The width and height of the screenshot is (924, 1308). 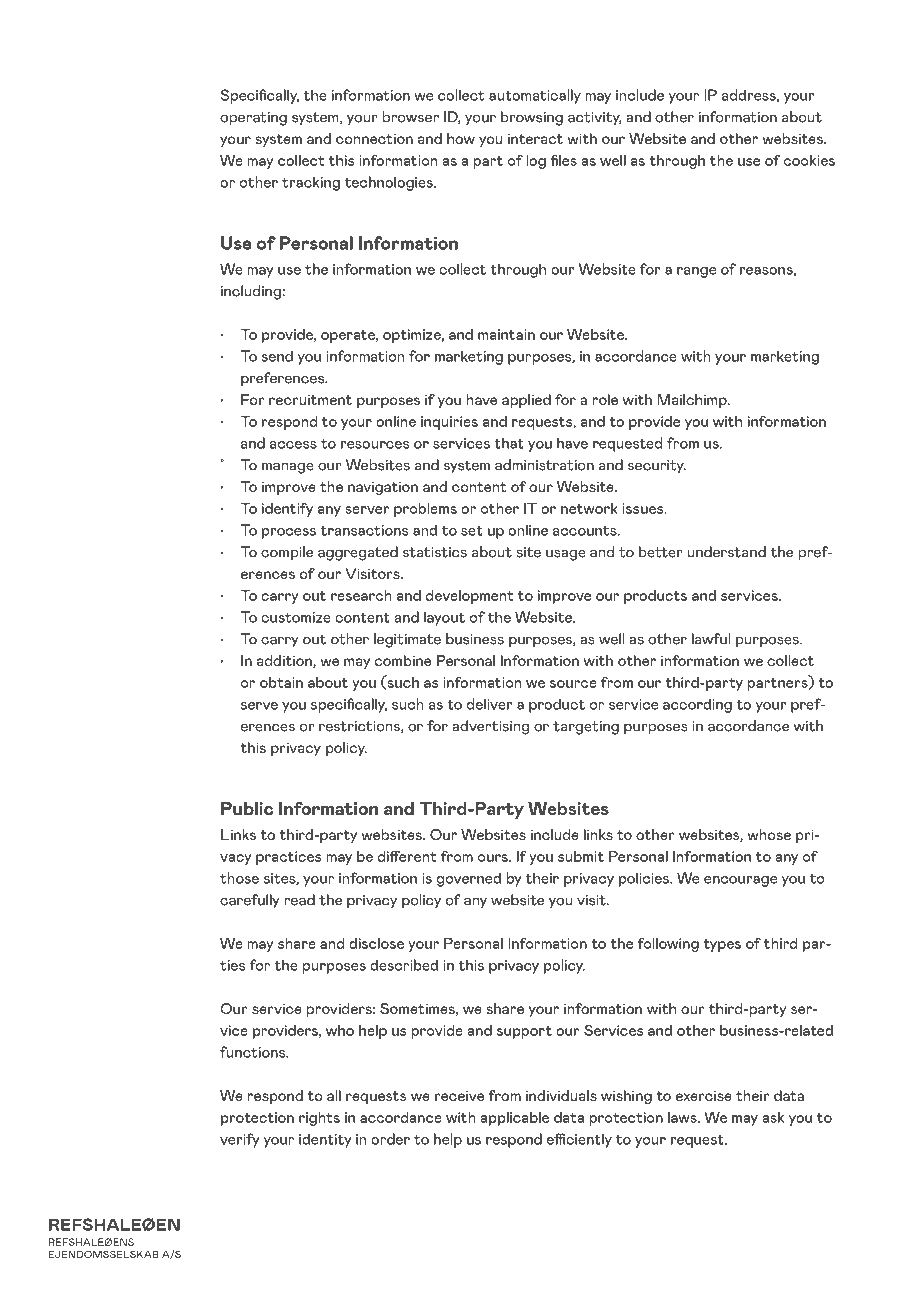 What do you see at coordinates (711, 639) in the screenshot?
I see `lawful` at bounding box center [711, 639].
